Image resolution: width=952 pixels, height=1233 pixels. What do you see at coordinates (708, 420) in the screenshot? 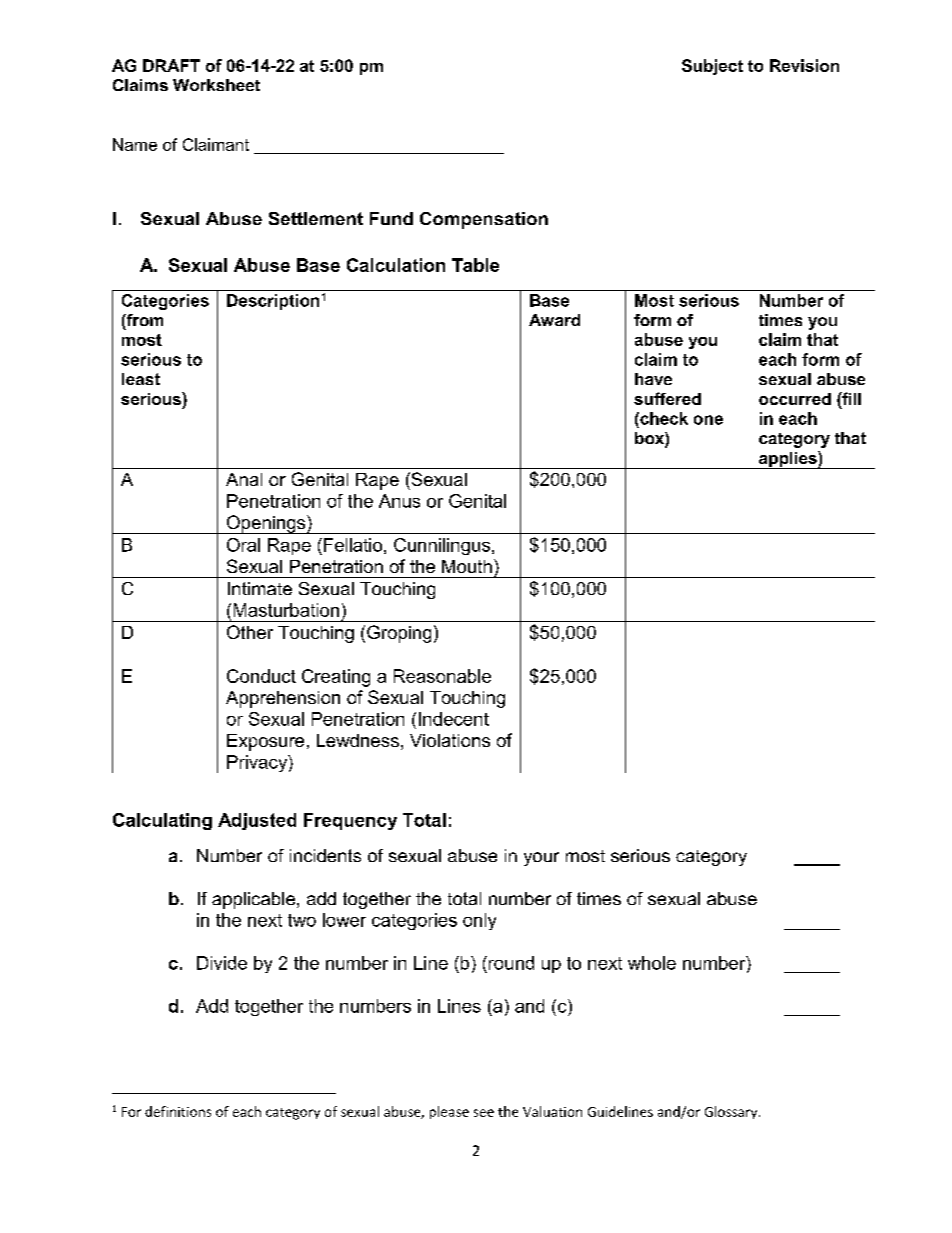
I see `one` at bounding box center [708, 420].
